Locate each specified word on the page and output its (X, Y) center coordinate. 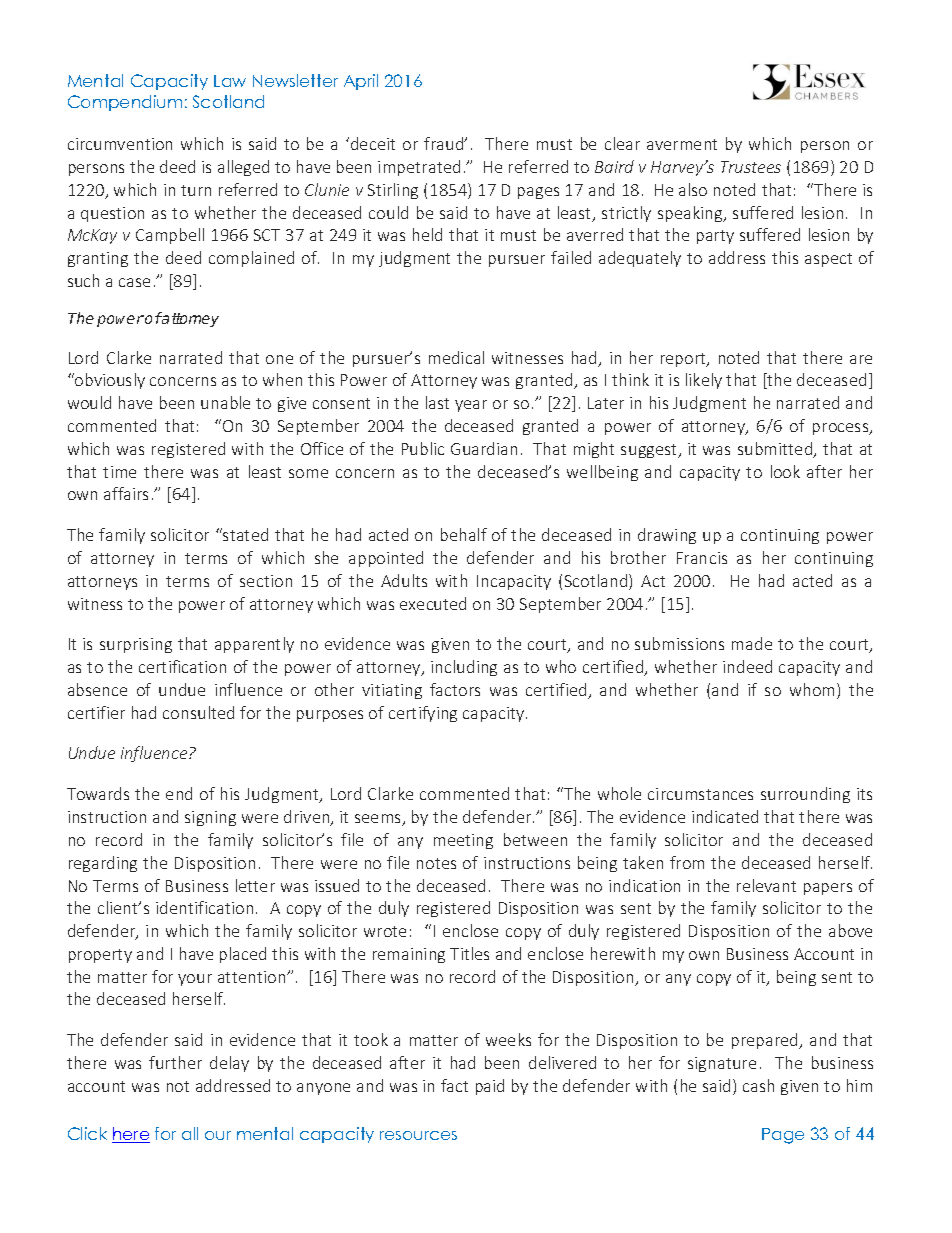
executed (433, 603)
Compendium (125, 103)
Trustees (751, 167)
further (175, 1062)
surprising (136, 645)
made (752, 643)
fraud (445, 143)
